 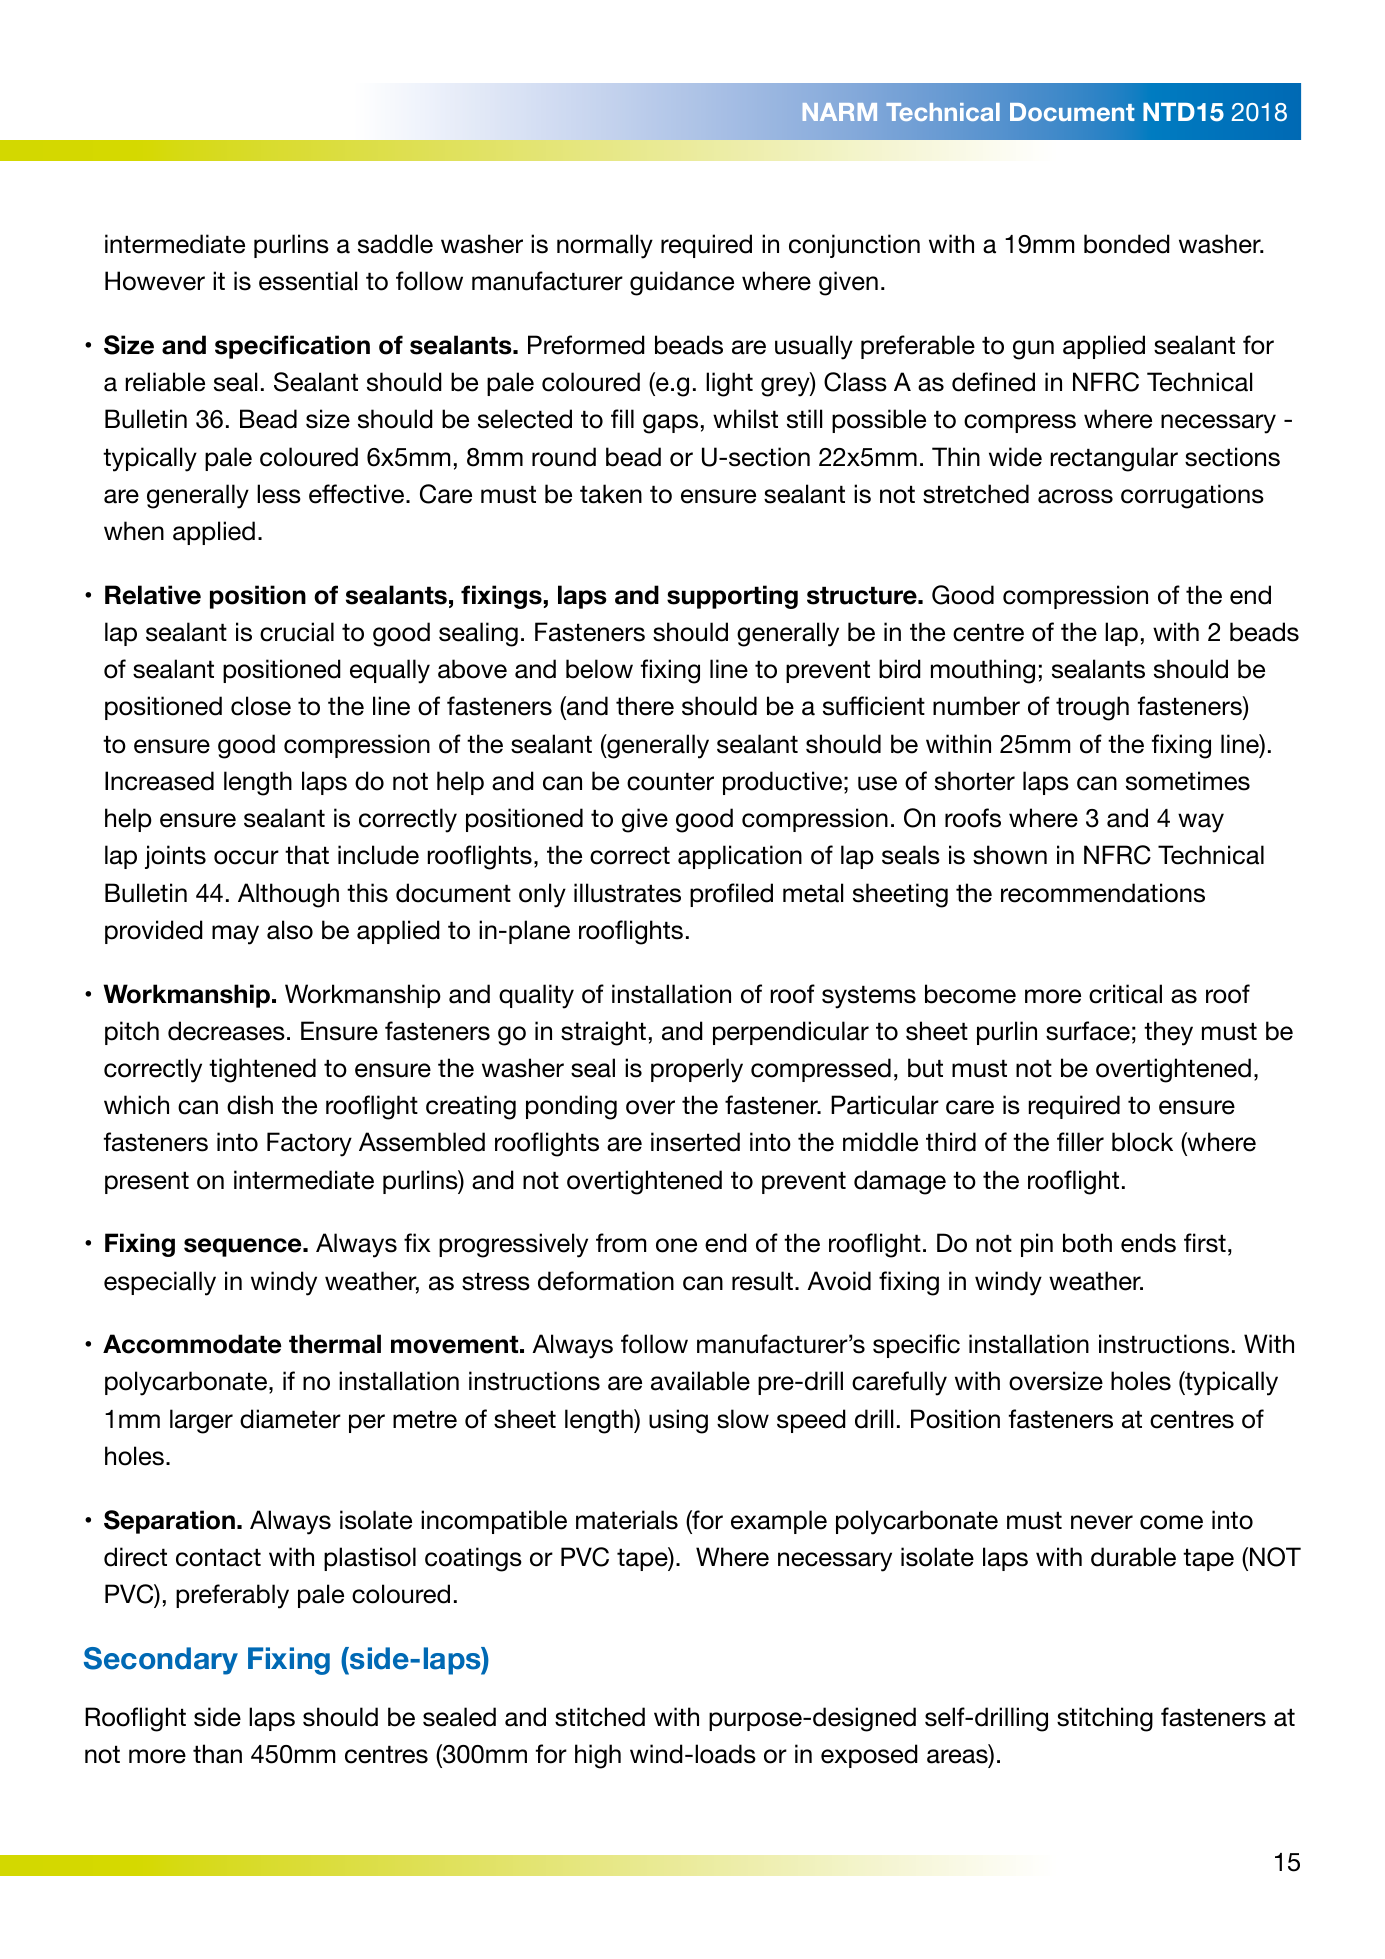 What do you see at coordinates (1105, 1719) in the document?
I see `stitching` at bounding box center [1105, 1719].
